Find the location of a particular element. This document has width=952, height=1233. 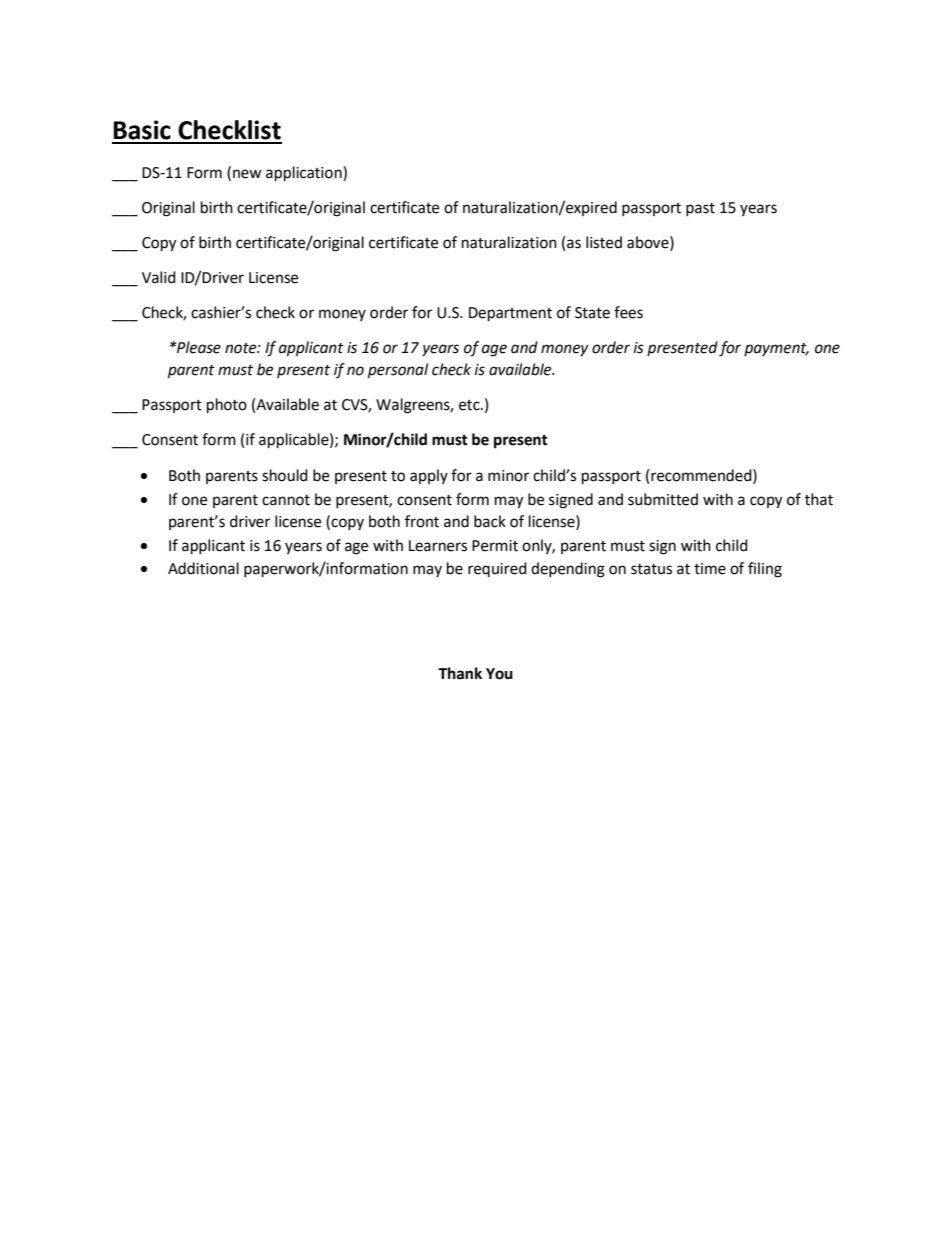

new is located at coordinates (247, 174).
